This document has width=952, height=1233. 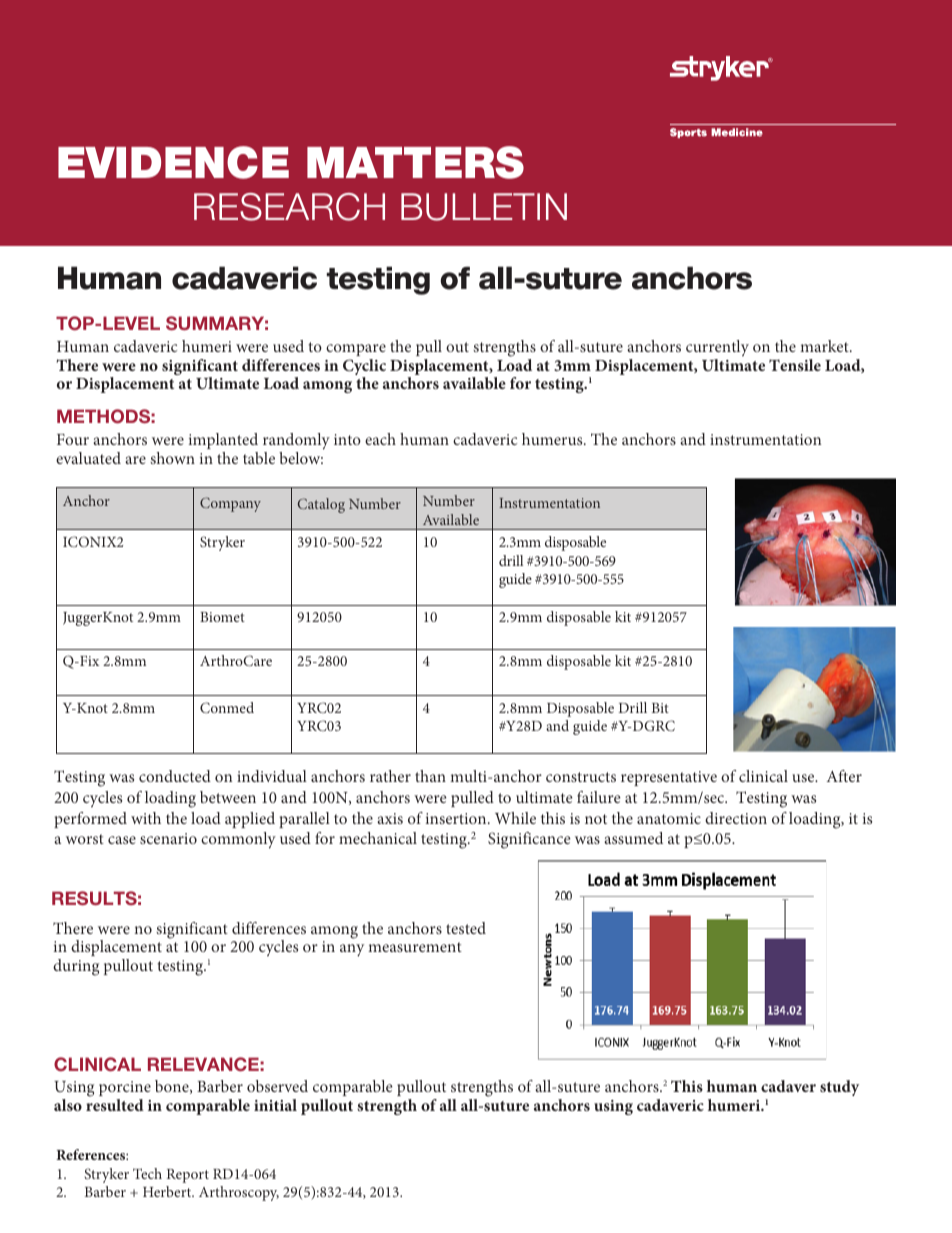 What do you see at coordinates (484, 207) in the document?
I see `bulletin` at bounding box center [484, 207].
